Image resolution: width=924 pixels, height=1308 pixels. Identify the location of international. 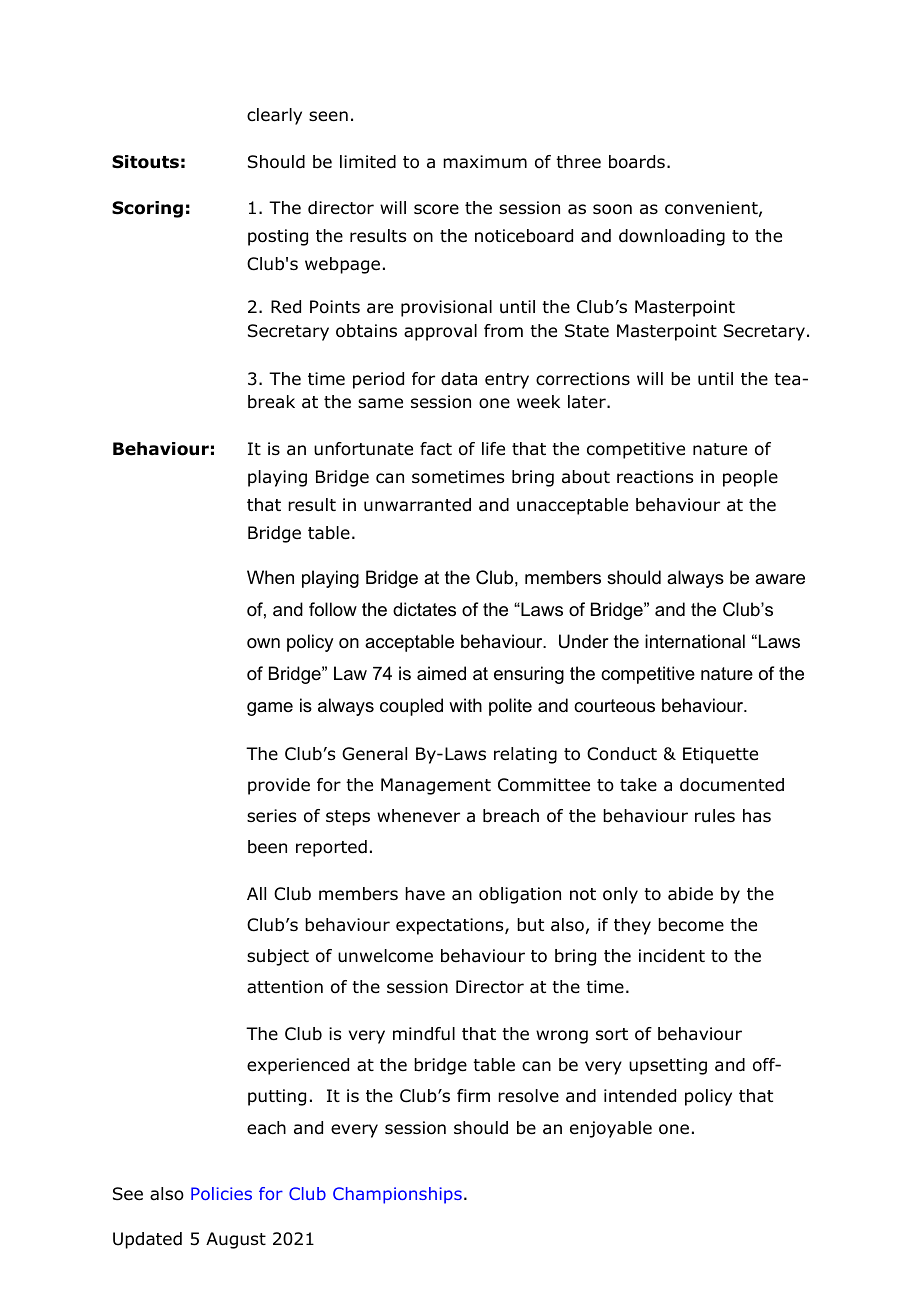
(695, 641).
